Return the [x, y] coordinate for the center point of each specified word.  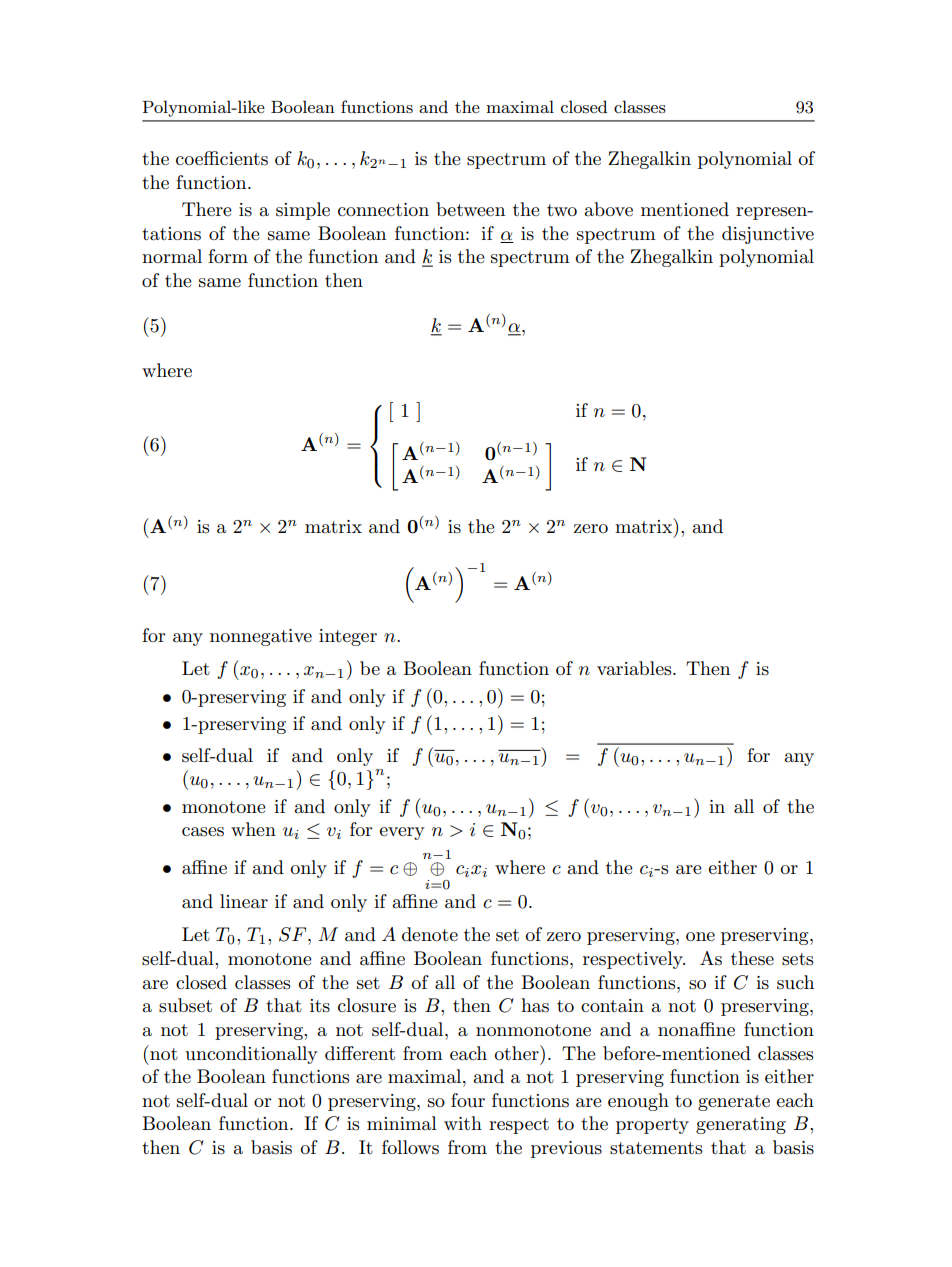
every [401, 833]
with [463, 1123]
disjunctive [768, 235]
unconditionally [251, 1055]
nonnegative [261, 637]
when [253, 829]
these [752, 958]
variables [635, 668]
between [470, 209]
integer [348, 637]
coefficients [222, 158]
